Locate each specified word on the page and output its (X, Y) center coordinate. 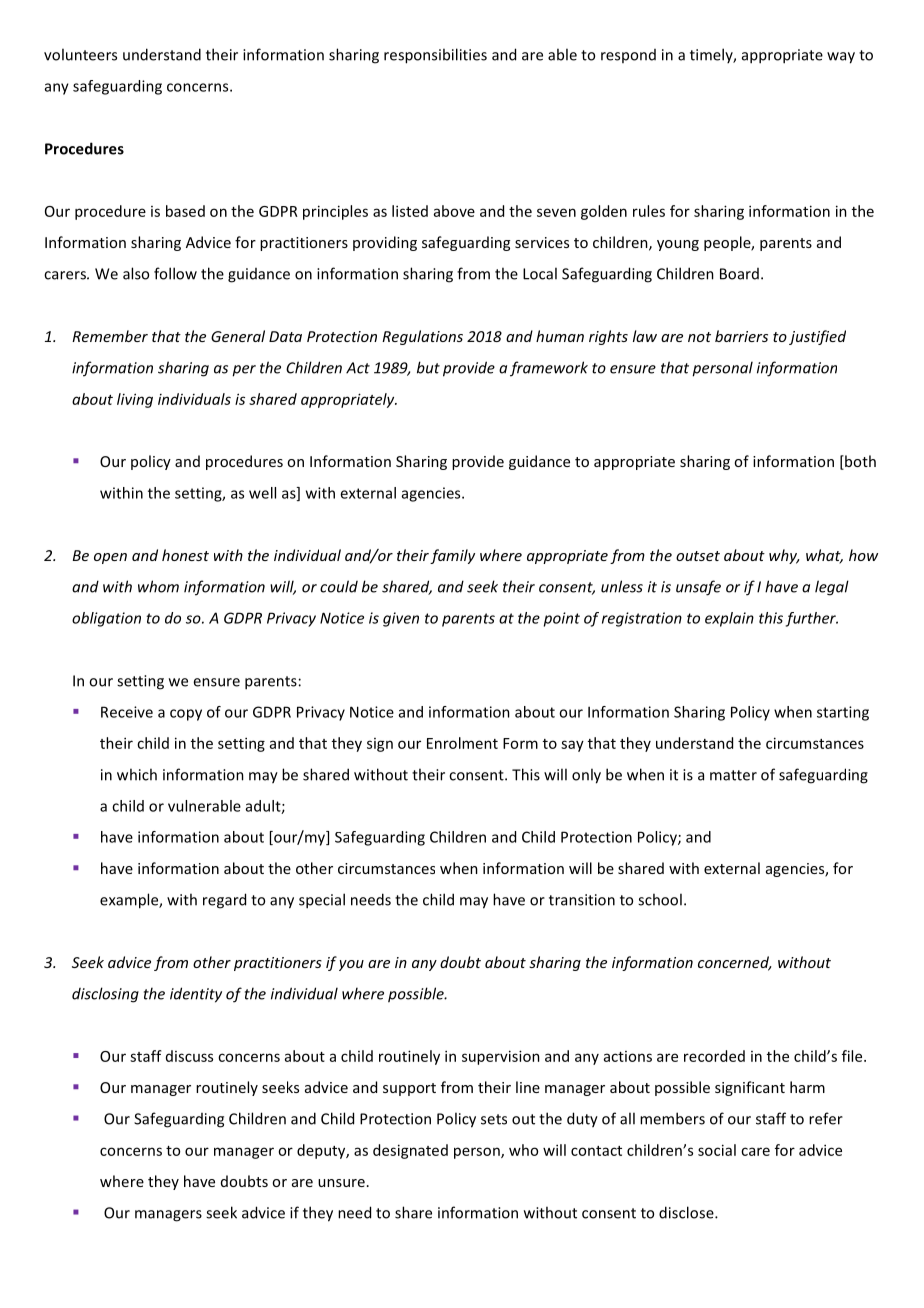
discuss (189, 1056)
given (401, 619)
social (717, 1150)
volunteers (80, 54)
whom (158, 586)
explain (729, 619)
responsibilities (435, 56)
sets (494, 1119)
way (841, 58)
